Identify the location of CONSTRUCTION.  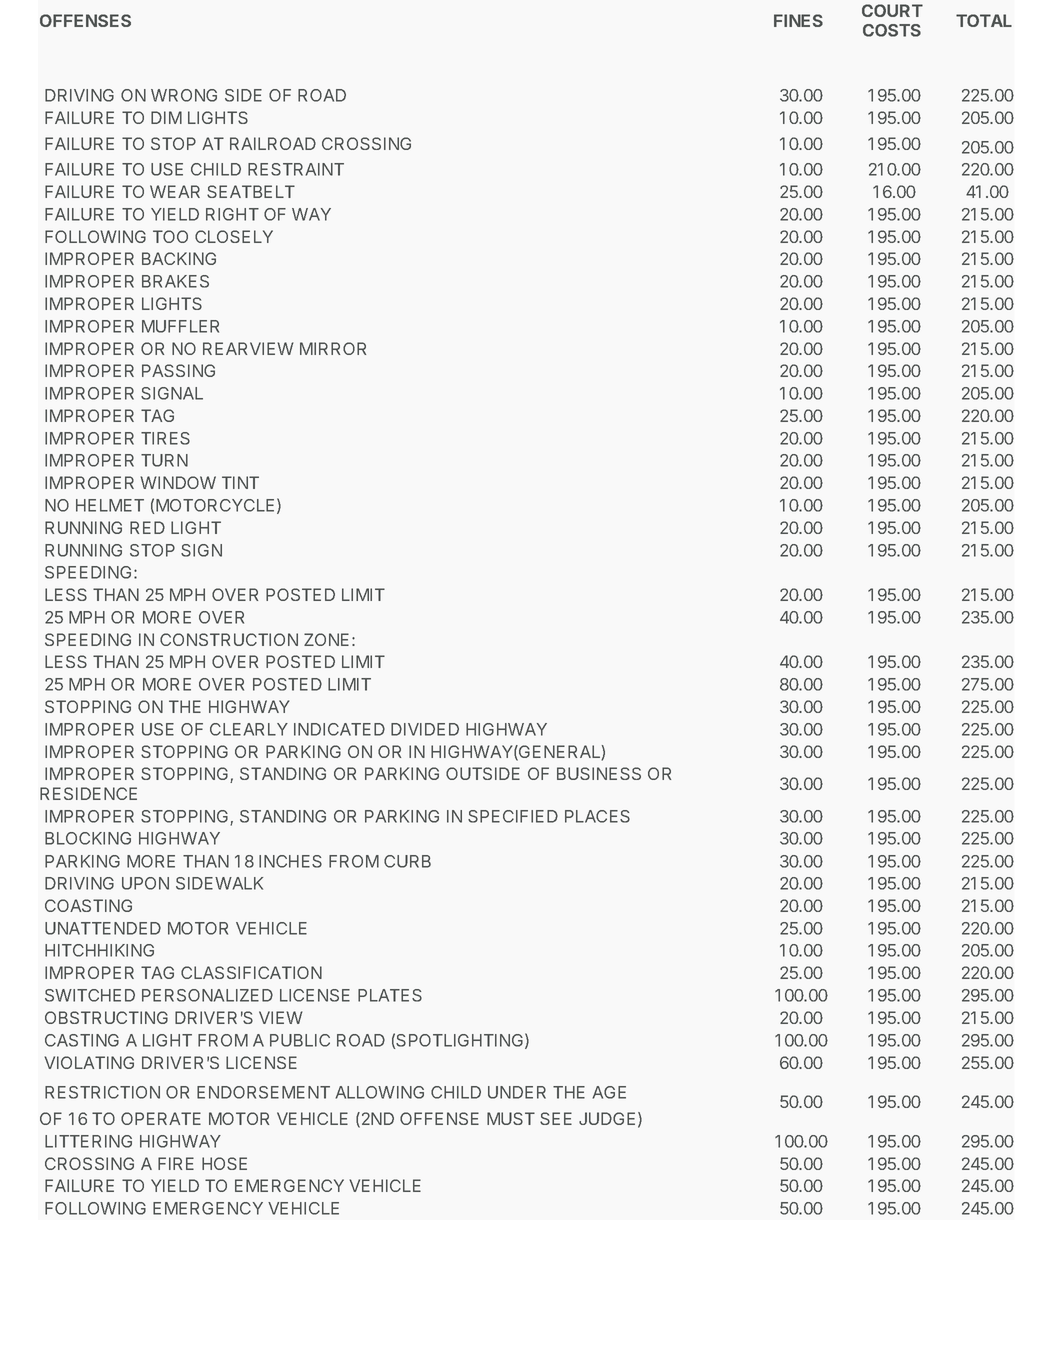
(229, 639).
